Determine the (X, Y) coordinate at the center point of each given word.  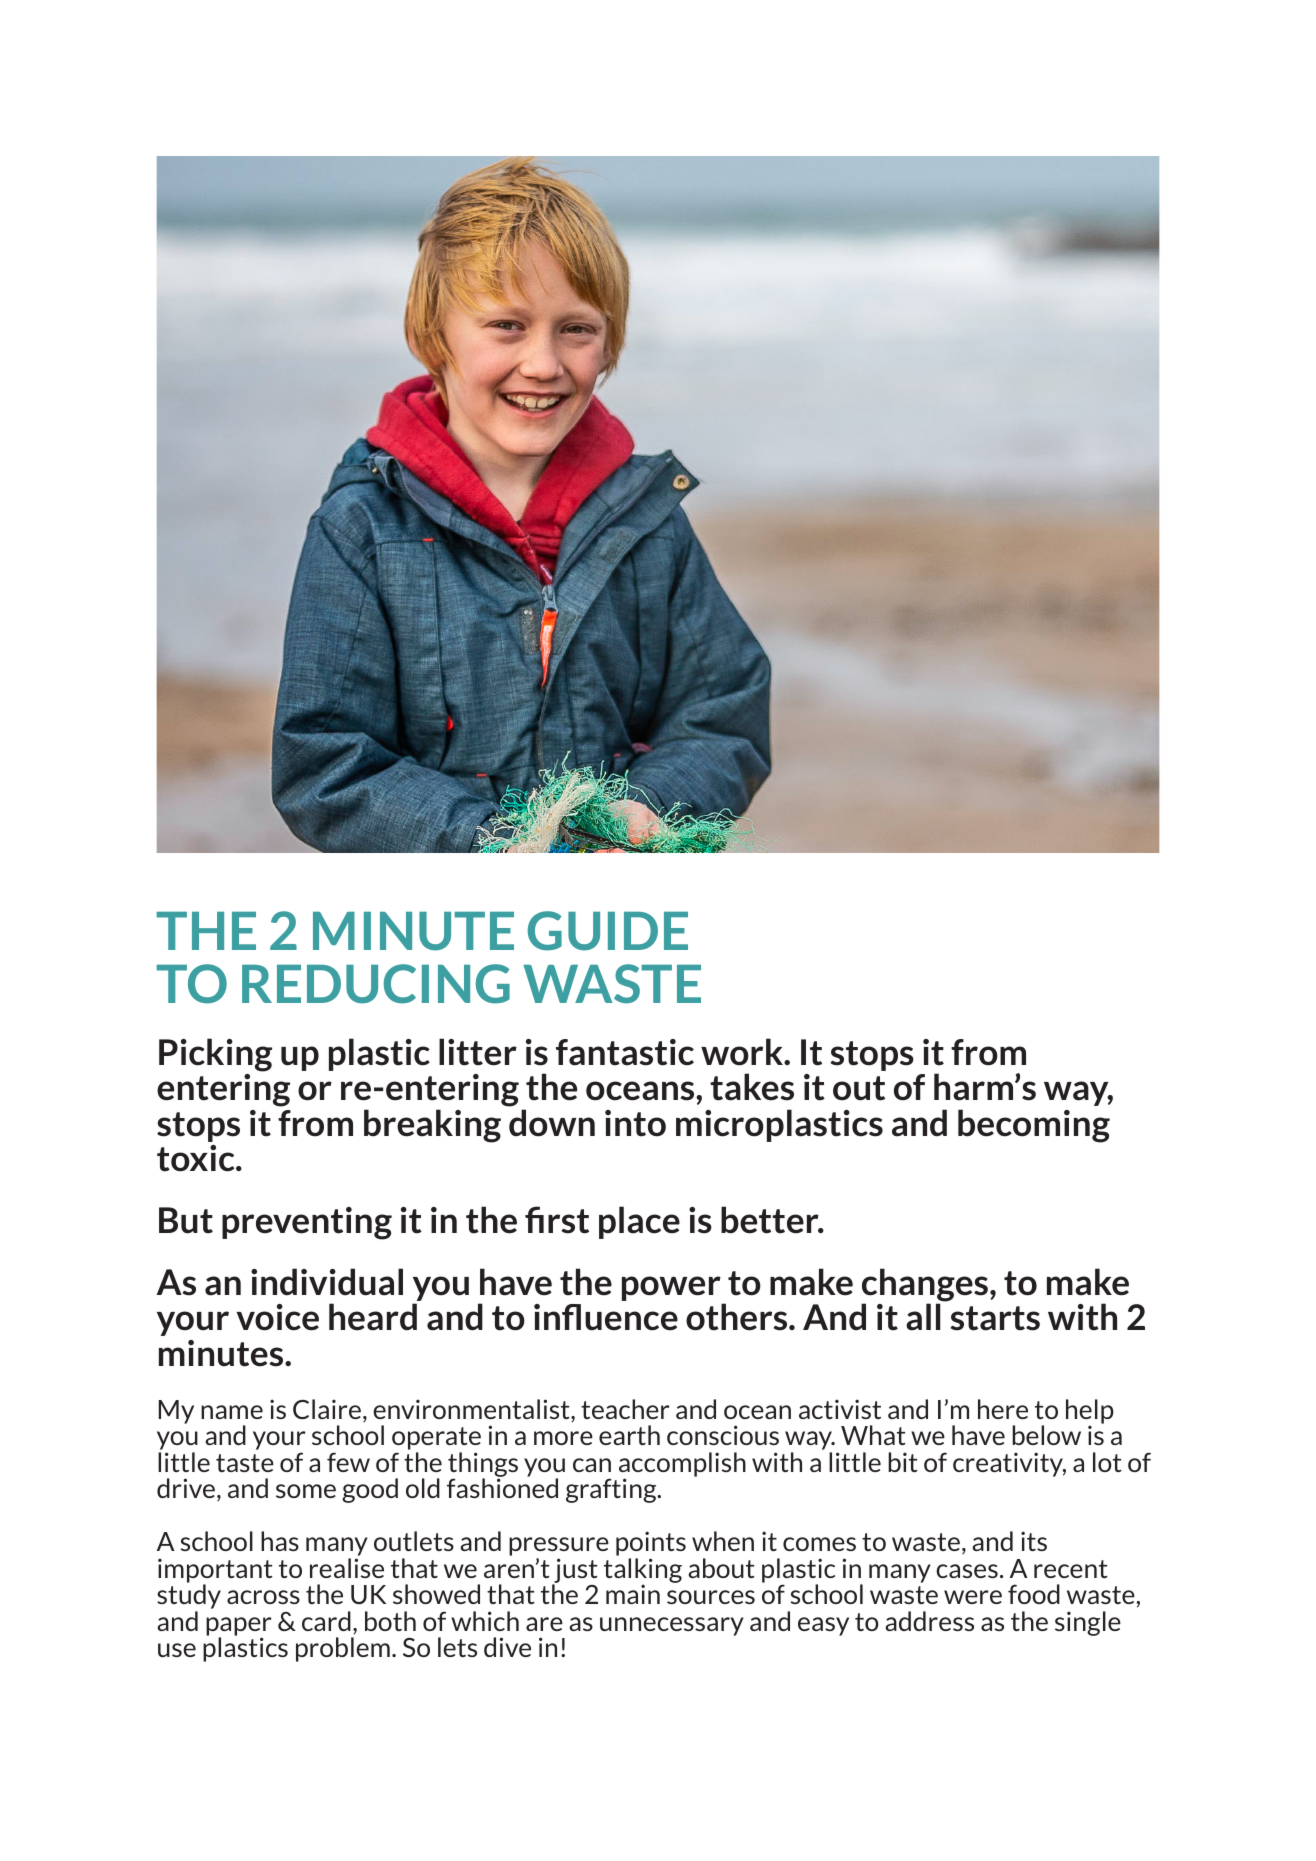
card (326, 1621)
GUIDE (608, 931)
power (672, 1290)
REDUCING (376, 984)
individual (327, 1282)
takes (752, 1087)
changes (925, 1286)
